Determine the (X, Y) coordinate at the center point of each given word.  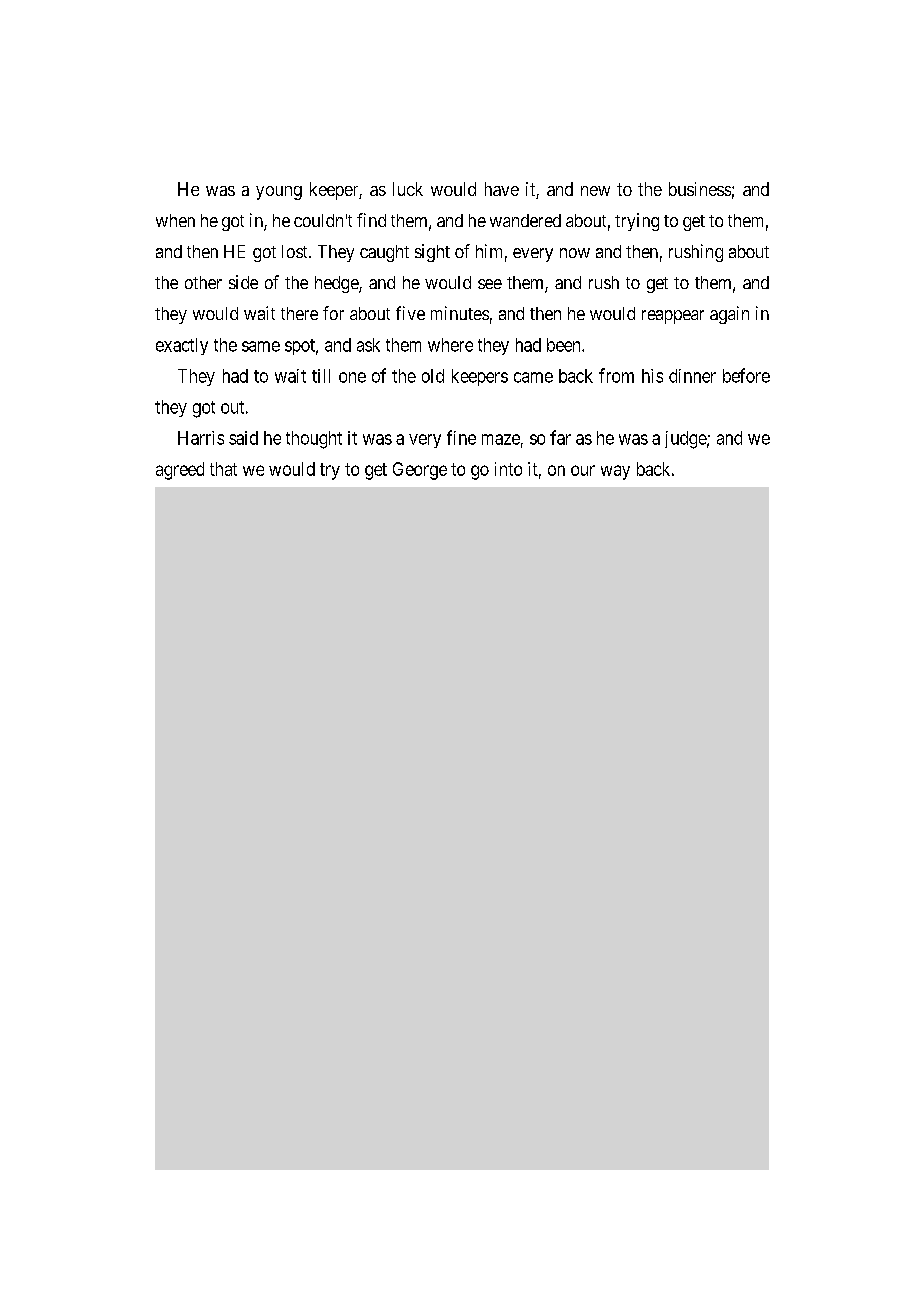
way (615, 472)
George (420, 471)
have (502, 189)
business (700, 189)
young (279, 193)
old (433, 376)
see (490, 284)
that (223, 469)
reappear (673, 317)
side (243, 282)
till (321, 376)
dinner (692, 376)
